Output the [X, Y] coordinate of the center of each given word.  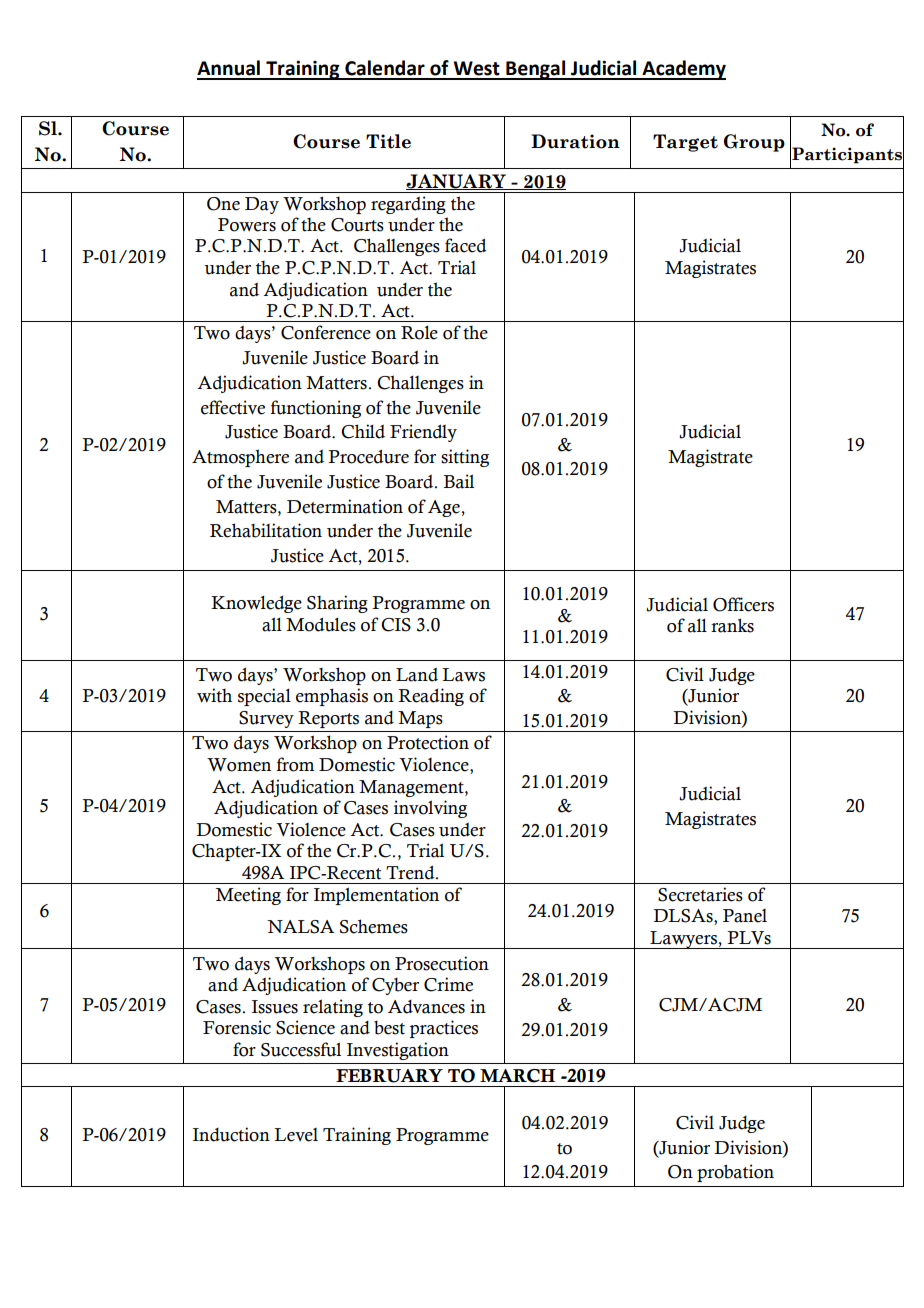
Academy [683, 70]
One [223, 204]
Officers [743, 604]
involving [430, 809]
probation [735, 1173]
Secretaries [700, 894]
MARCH [517, 1076]
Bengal [536, 70]
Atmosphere [240, 458]
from [296, 764]
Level [296, 1135]
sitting [465, 458]
